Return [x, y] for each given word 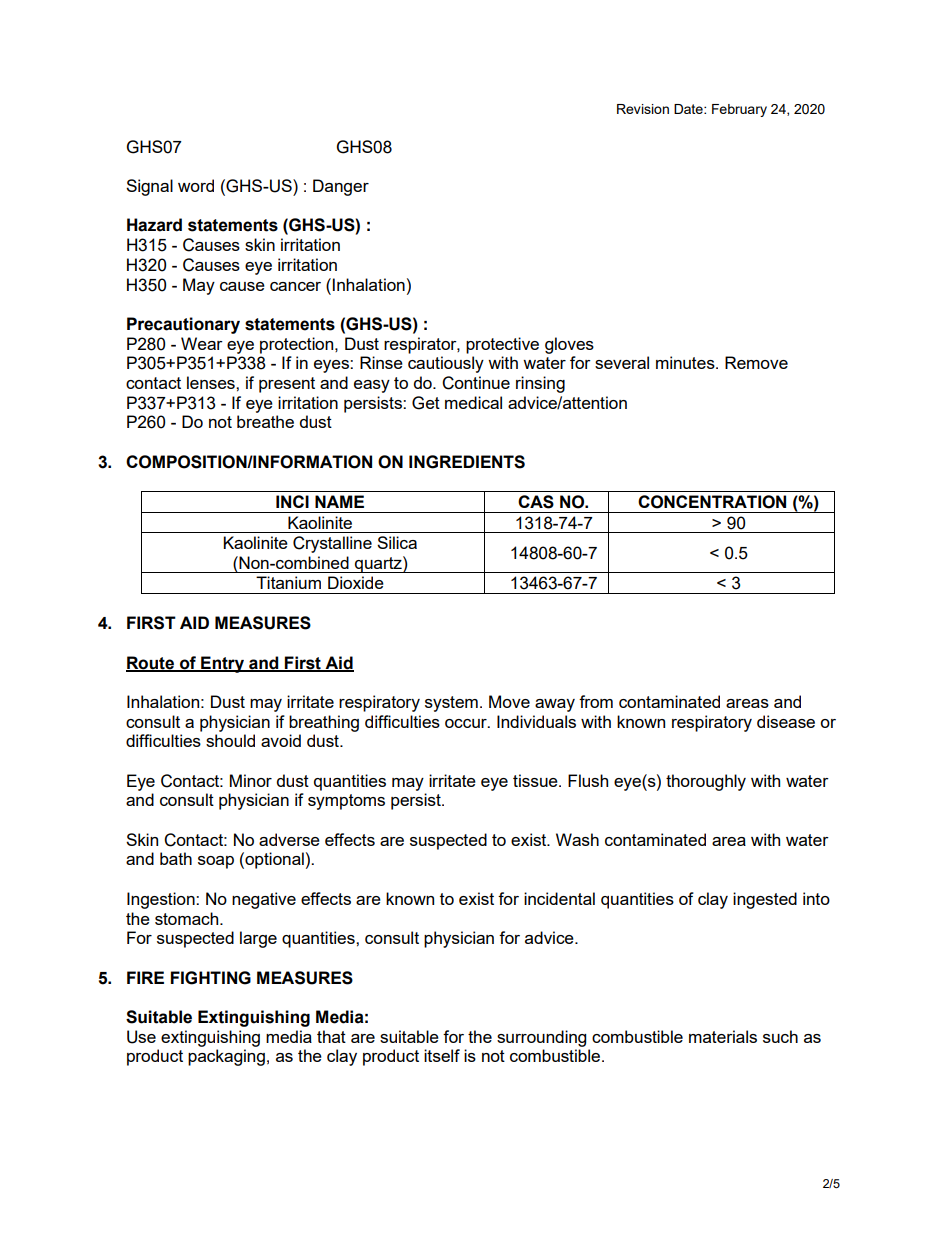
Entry [222, 664]
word [196, 185]
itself [442, 1055]
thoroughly [706, 782]
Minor [251, 780]
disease [786, 721]
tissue [536, 780]
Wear [202, 343]
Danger [341, 187]
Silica [397, 542]
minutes [686, 362]
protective [502, 345]
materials [723, 1036]
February [739, 110]
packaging [226, 1057]
